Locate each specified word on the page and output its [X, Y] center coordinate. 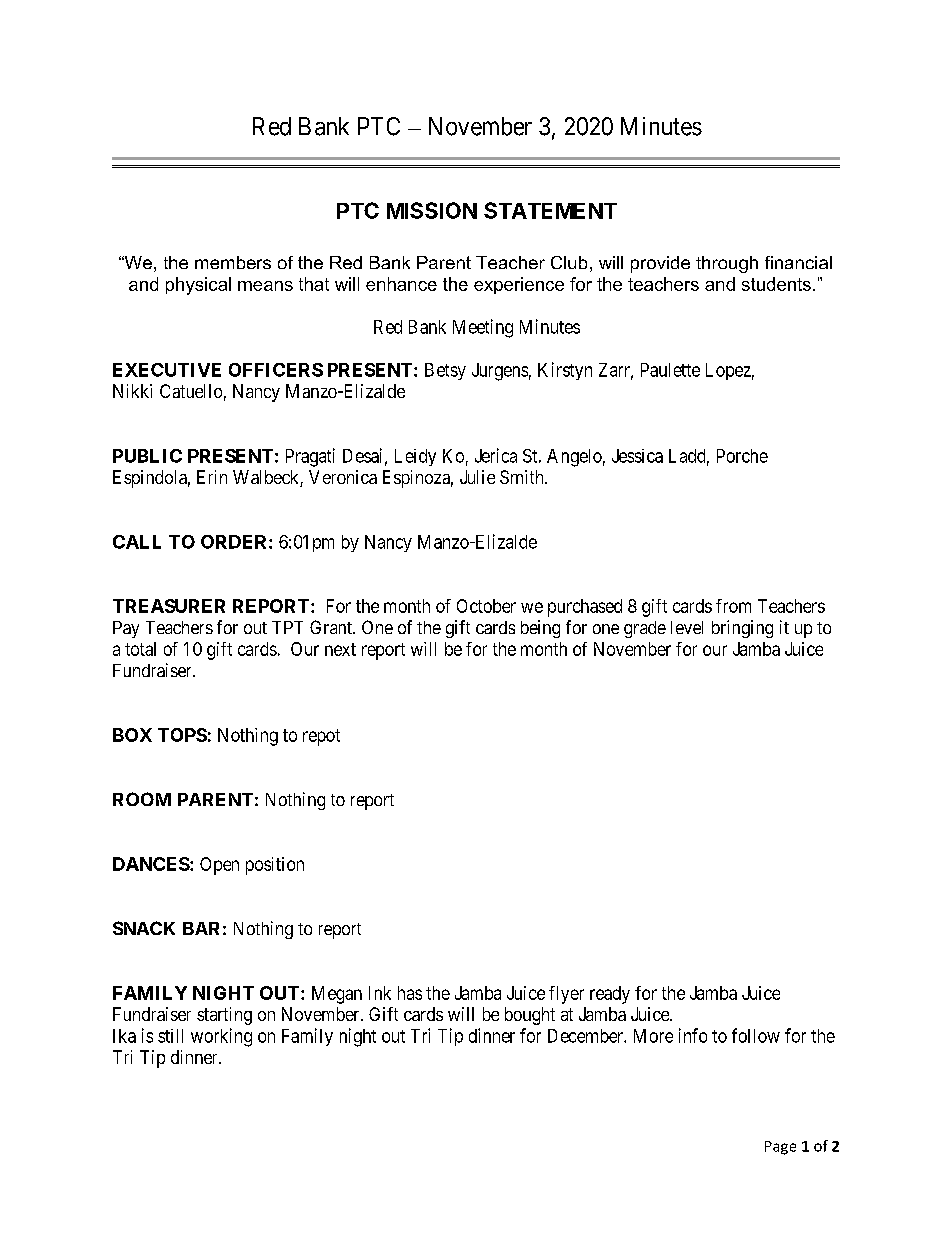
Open [219, 866]
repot [321, 737]
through [727, 264]
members [233, 262]
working [221, 1037]
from [733, 606]
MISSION [432, 210]
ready [610, 995]
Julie [477, 477]
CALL [137, 542]
